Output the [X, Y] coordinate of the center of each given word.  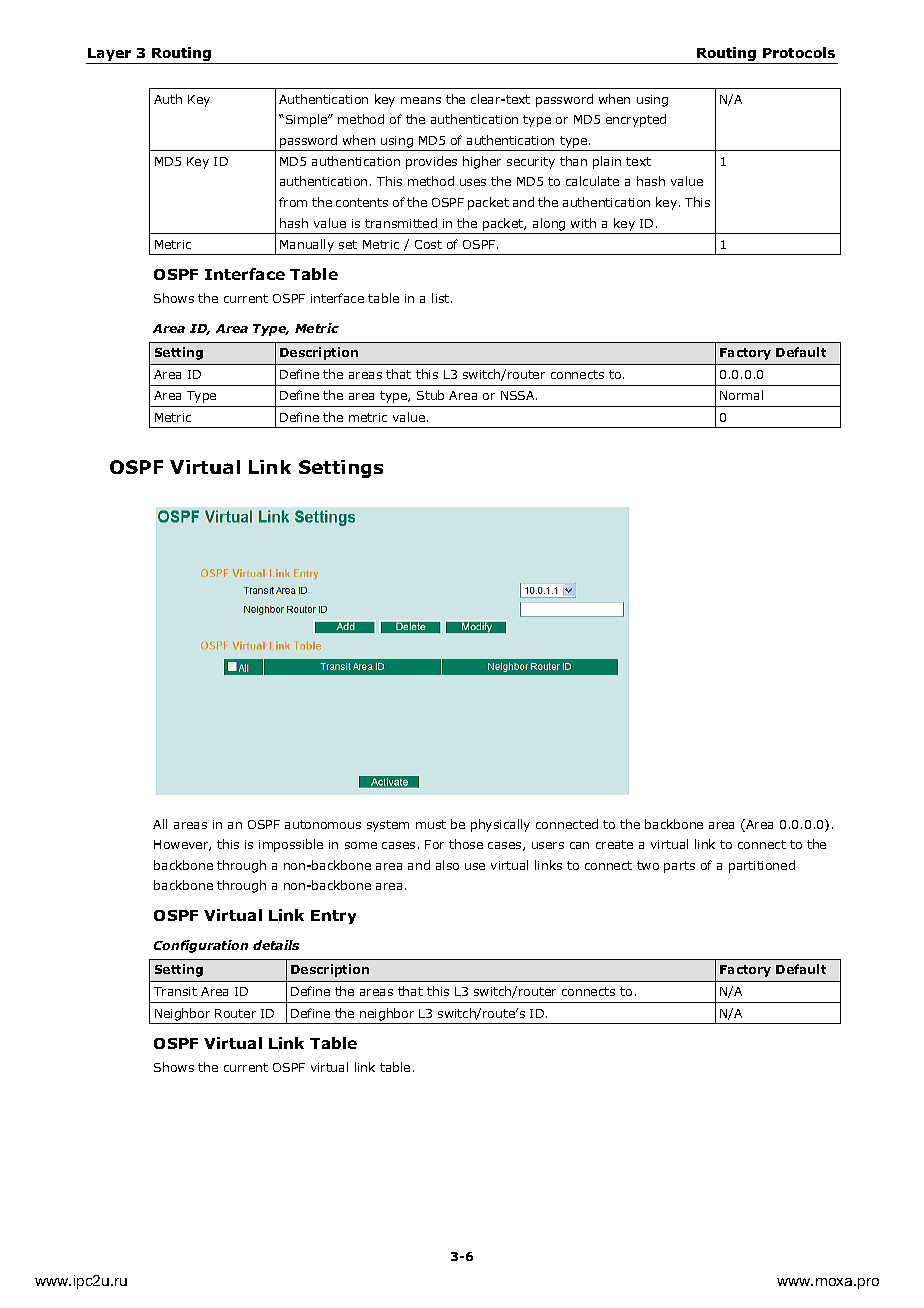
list [442, 298]
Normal [741, 395]
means [421, 100]
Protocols [799, 52]
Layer [109, 54]
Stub [430, 395]
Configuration [201, 946]
